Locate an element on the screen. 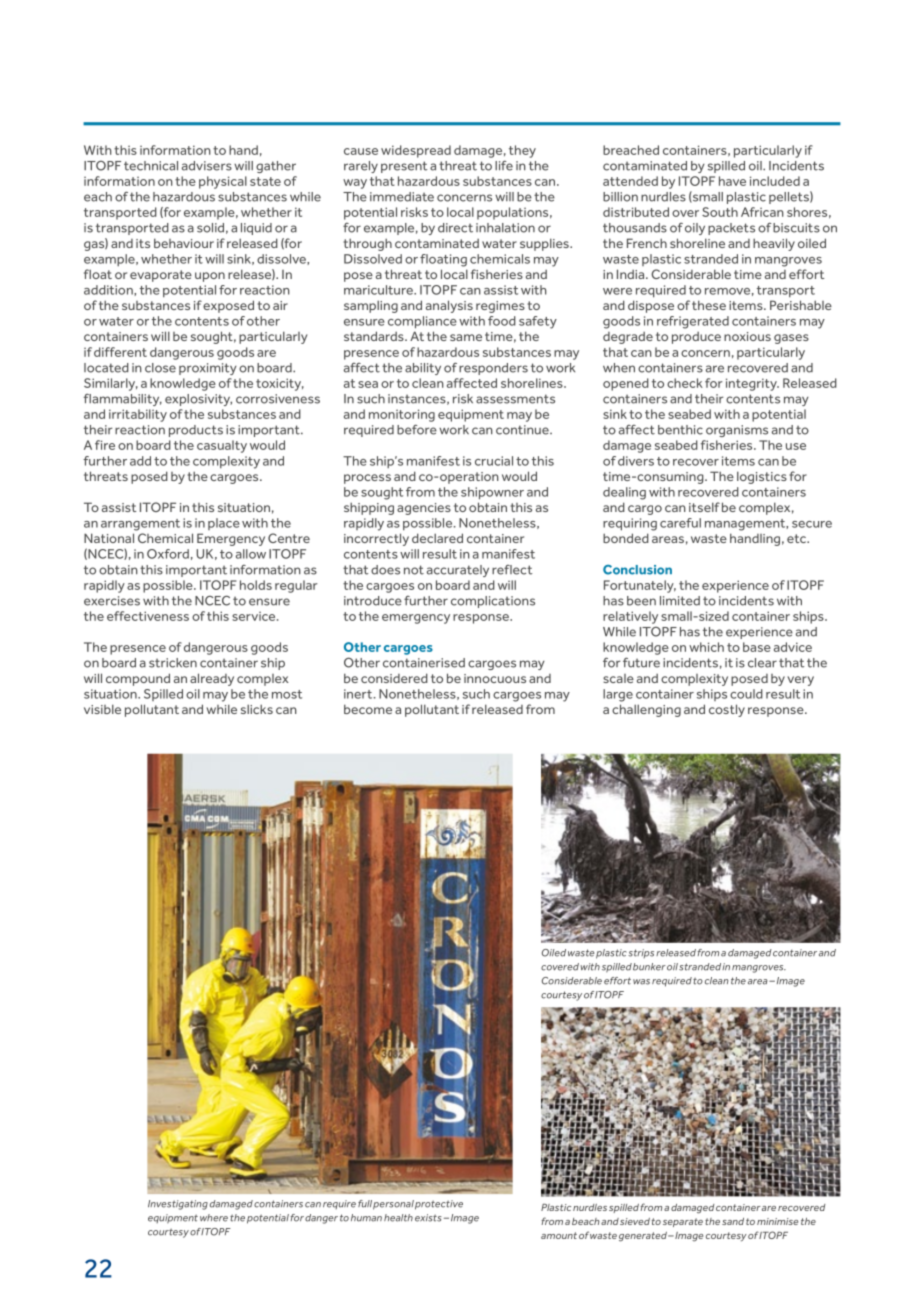 This screenshot has width=924, height=1308. limited is located at coordinates (680, 601).
